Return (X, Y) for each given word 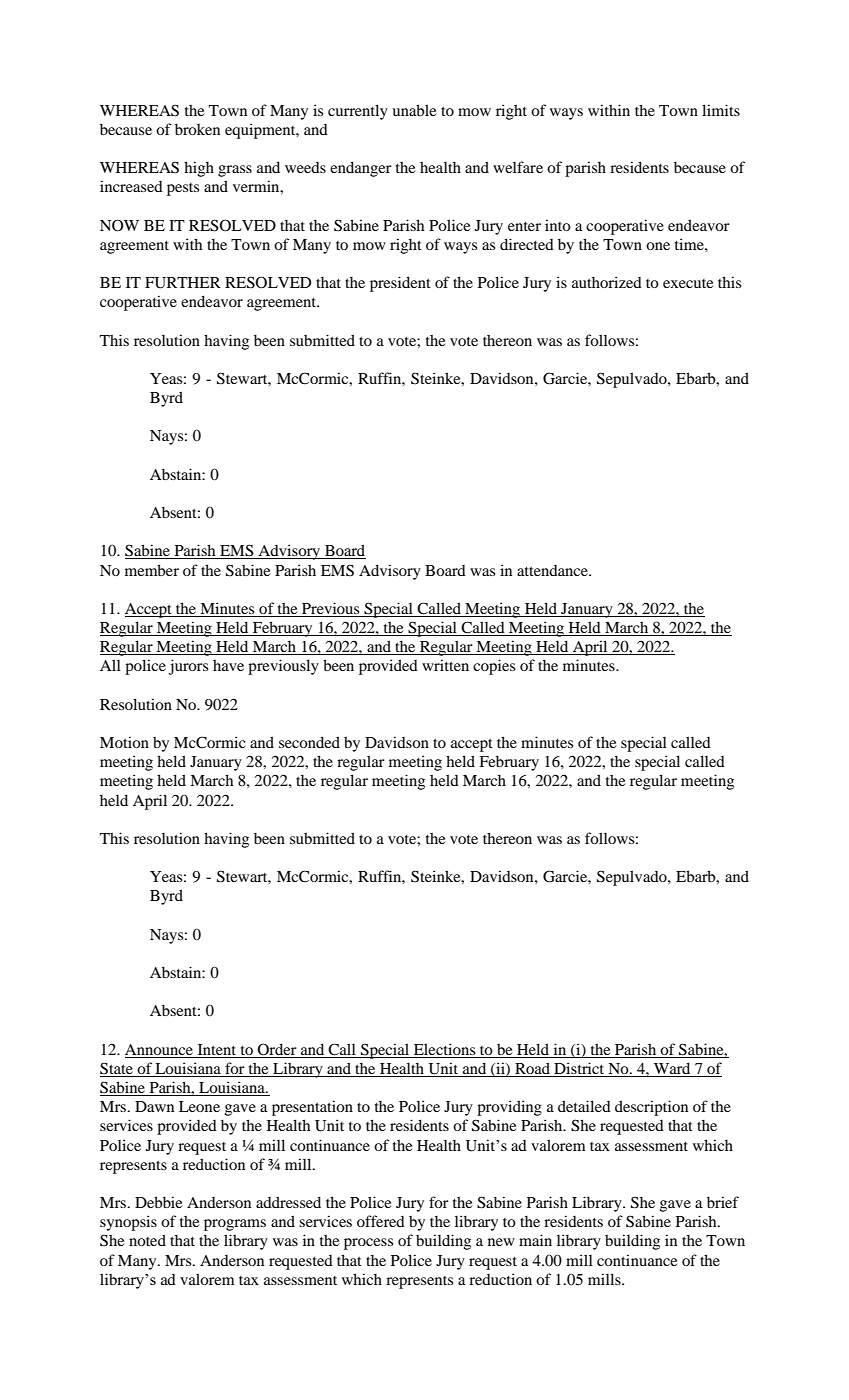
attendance (553, 570)
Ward (672, 1069)
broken (197, 129)
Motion (124, 742)
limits (721, 110)
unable (414, 110)
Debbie (158, 1202)
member (152, 570)
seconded (309, 742)
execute (688, 283)
